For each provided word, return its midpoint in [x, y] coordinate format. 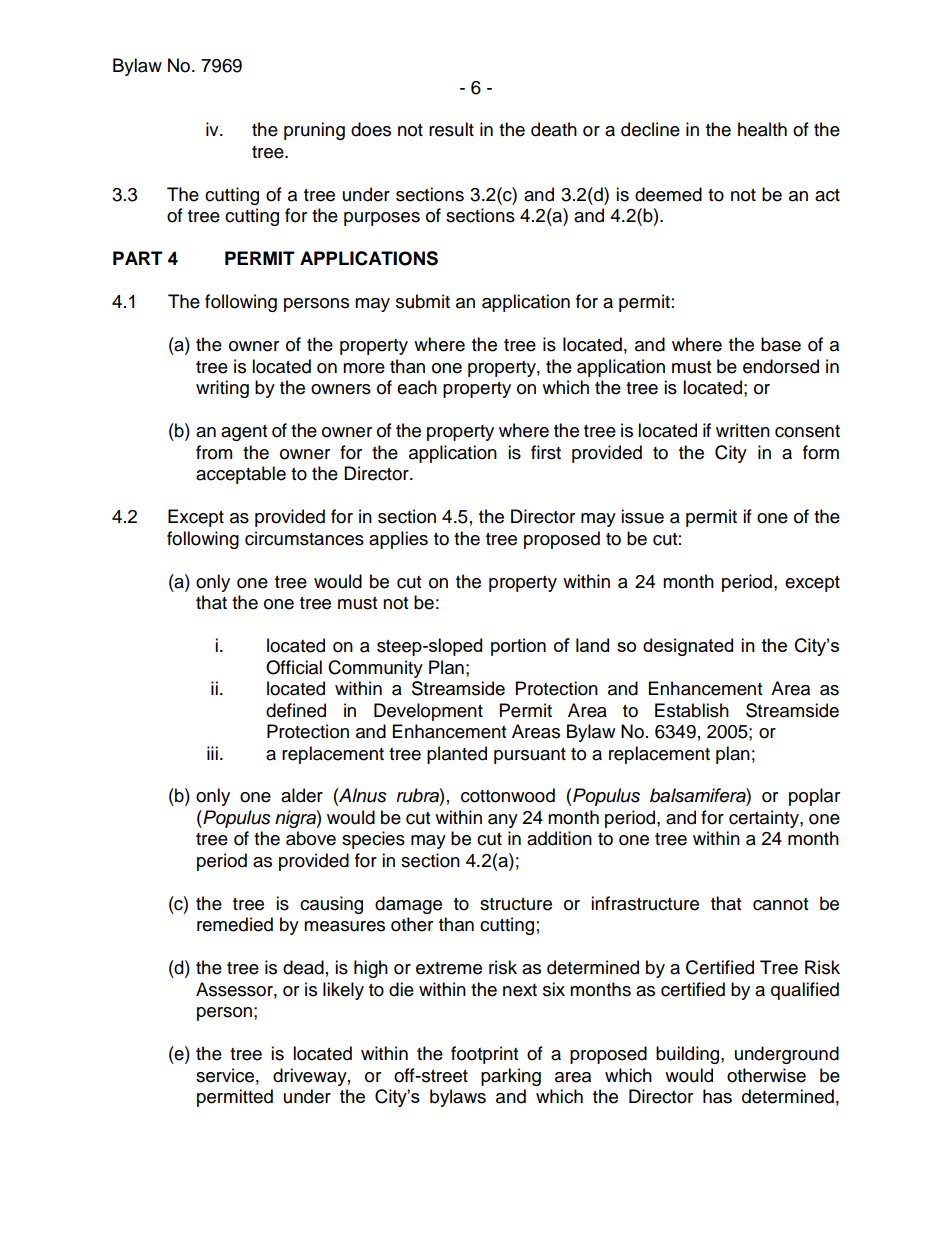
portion [518, 647]
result [451, 129]
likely [343, 991]
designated [688, 647]
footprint [484, 1055]
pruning [314, 131]
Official [294, 667]
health [762, 129]
